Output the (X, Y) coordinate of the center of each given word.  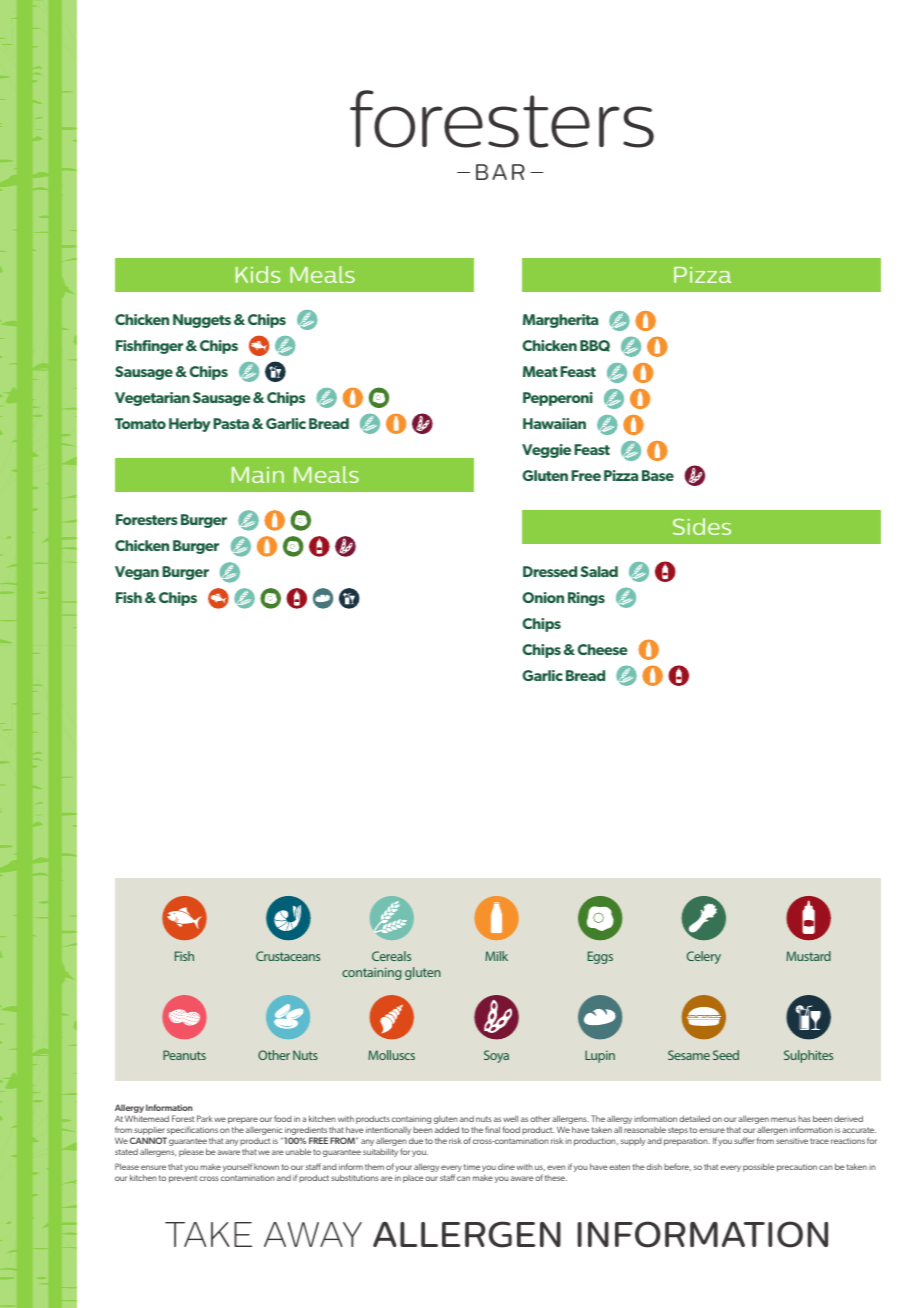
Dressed (550, 571)
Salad (599, 571)
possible (758, 1167)
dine (506, 1167)
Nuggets (202, 321)
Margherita (560, 321)
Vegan (137, 573)
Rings (586, 599)
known (266, 1167)
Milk (496, 956)
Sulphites (808, 1056)
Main (258, 475)
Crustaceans (288, 956)
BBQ (595, 346)
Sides (702, 526)
